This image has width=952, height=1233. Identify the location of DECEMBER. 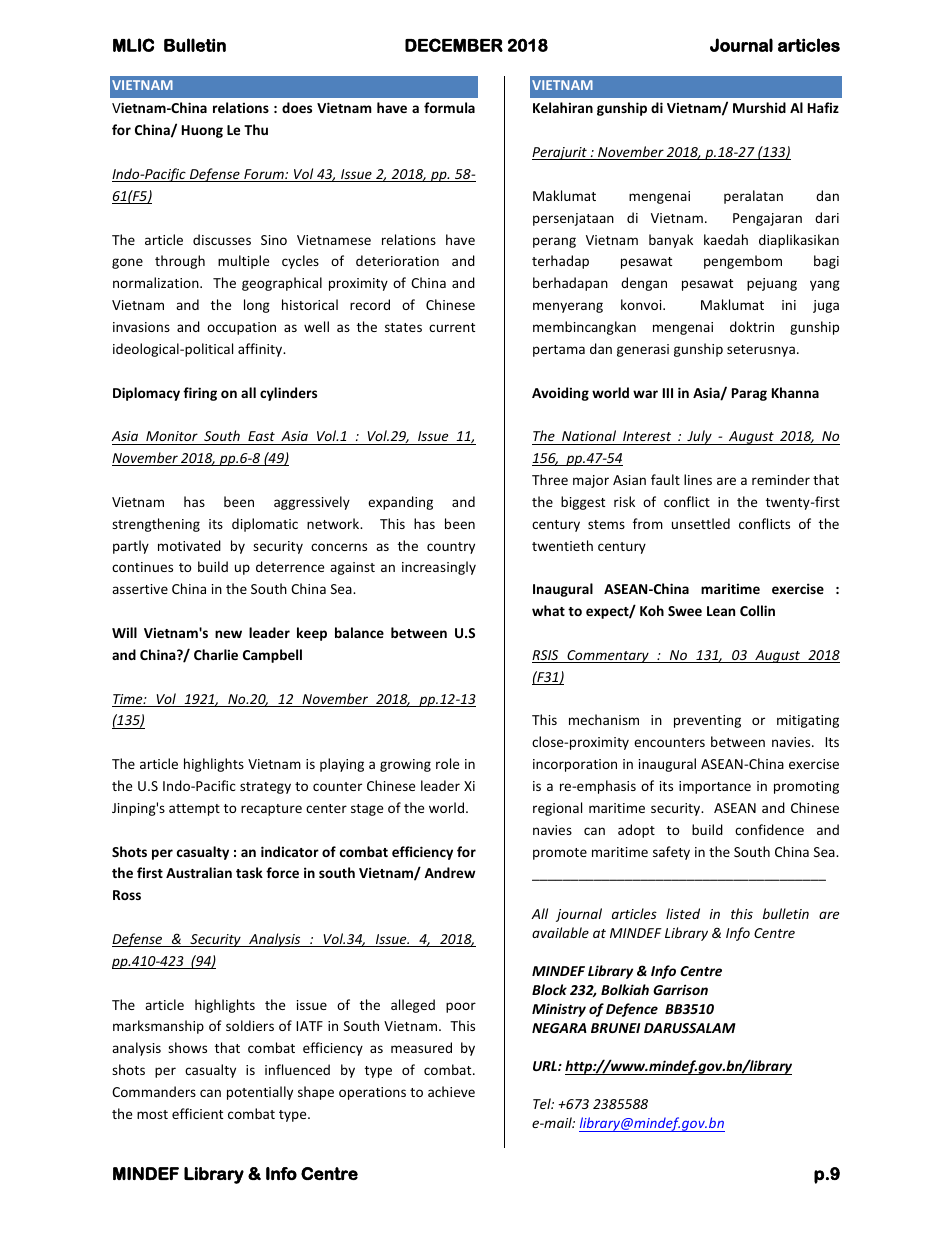
(454, 45).
